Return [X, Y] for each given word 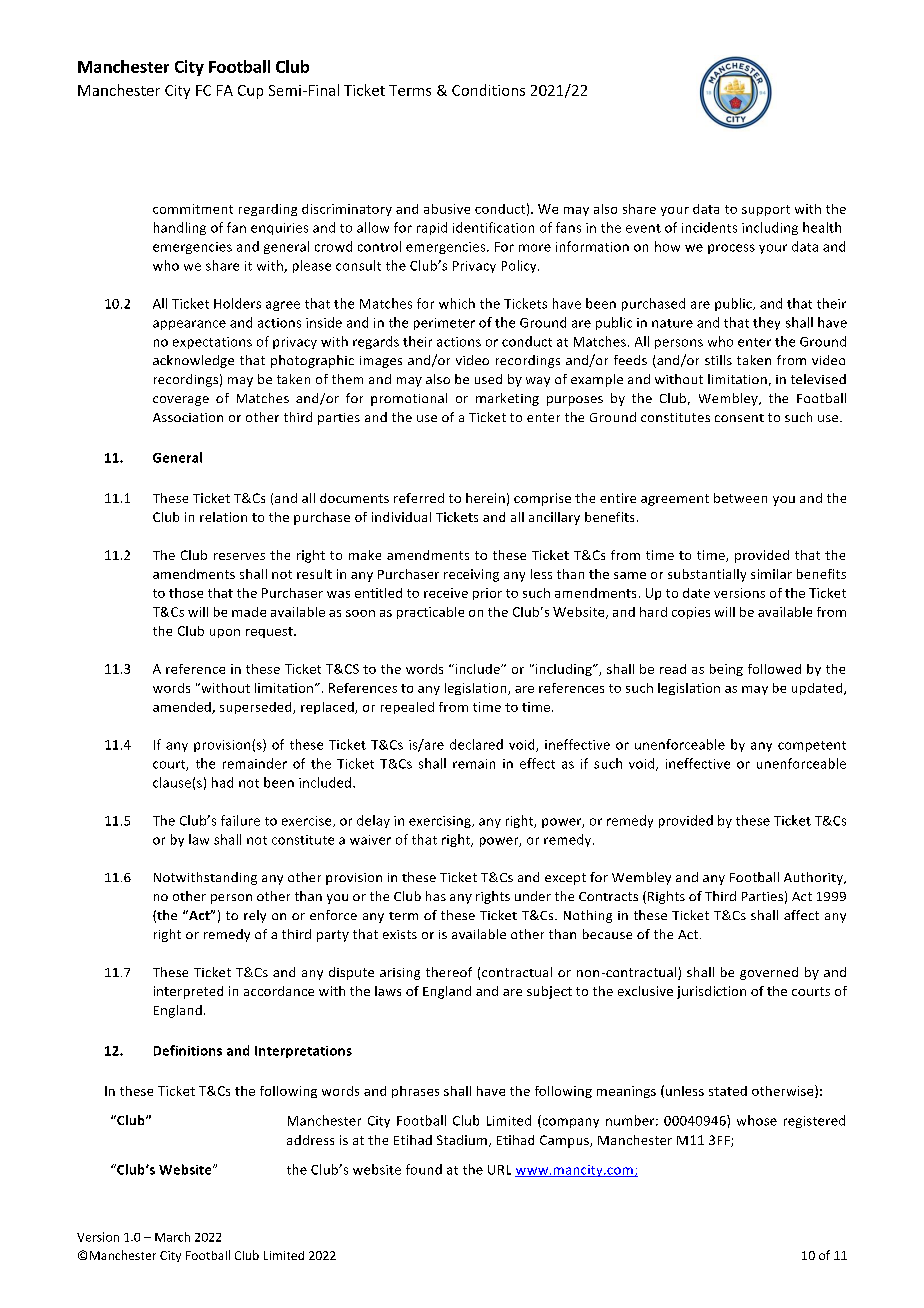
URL [499, 1170]
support [766, 210]
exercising [441, 822]
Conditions [488, 90]
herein [485, 498]
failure [240, 820]
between [740, 498]
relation [223, 517]
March [172, 1237]
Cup [250, 92]
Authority [814, 878]
